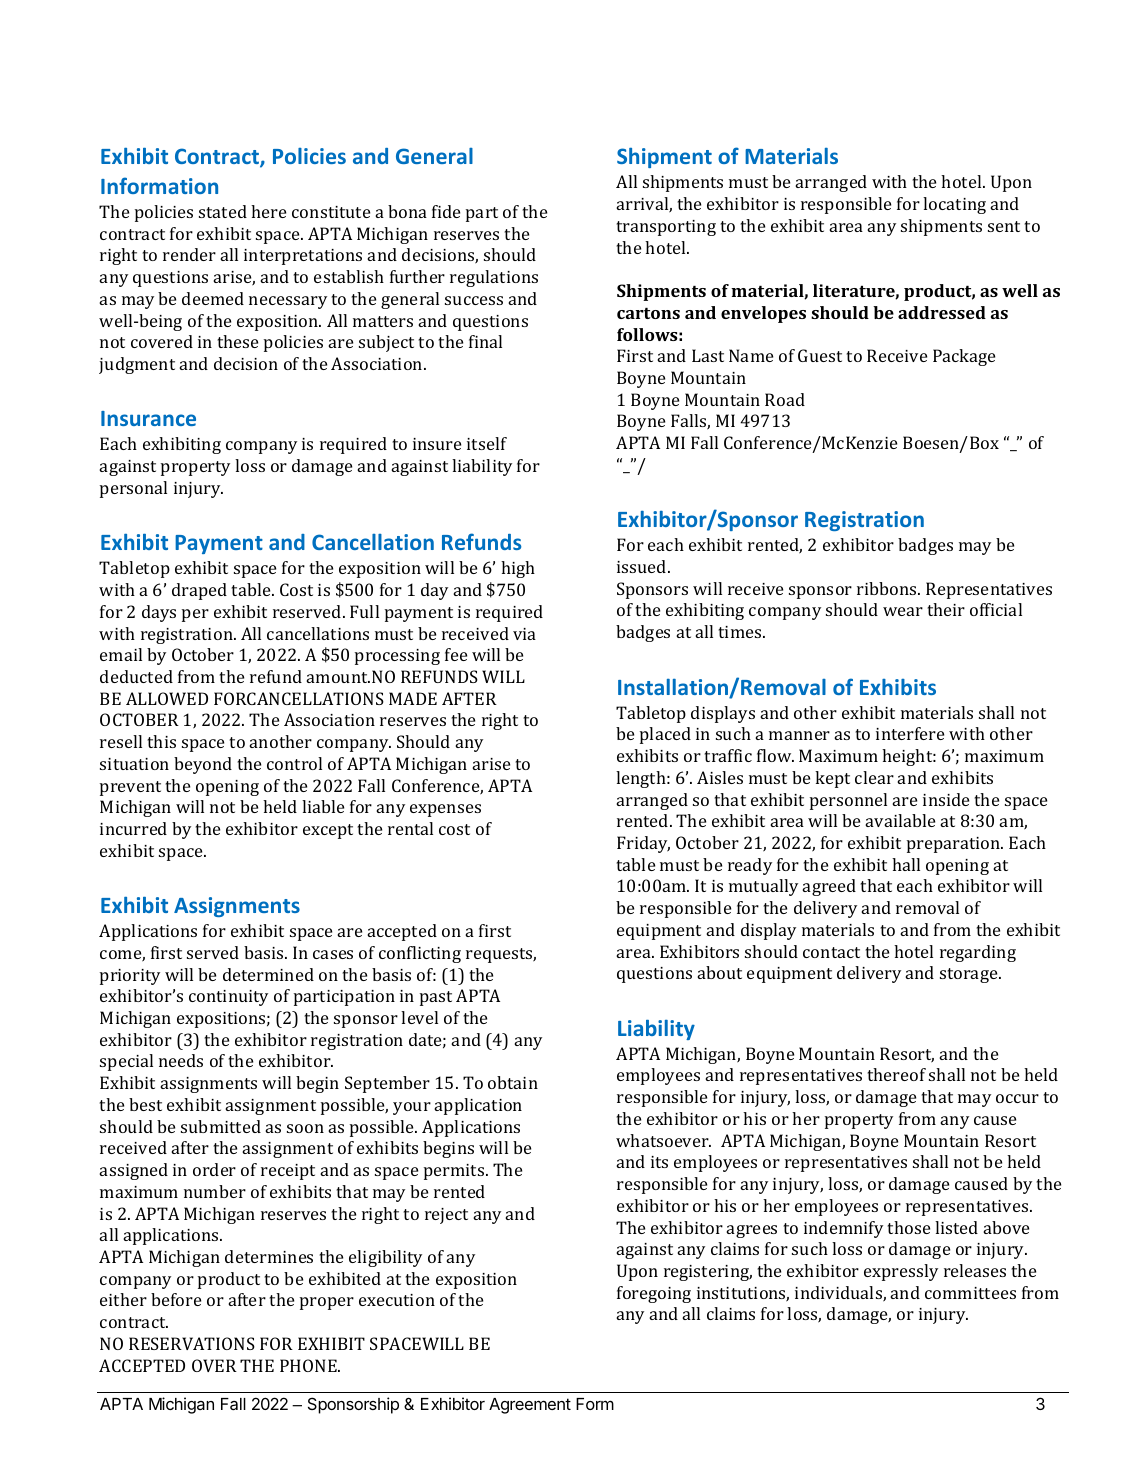 This screenshot has height=1467, width=1133. What do you see at coordinates (203, 765) in the screenshot?
I see `beyond` at bounding box center [203, 765].
